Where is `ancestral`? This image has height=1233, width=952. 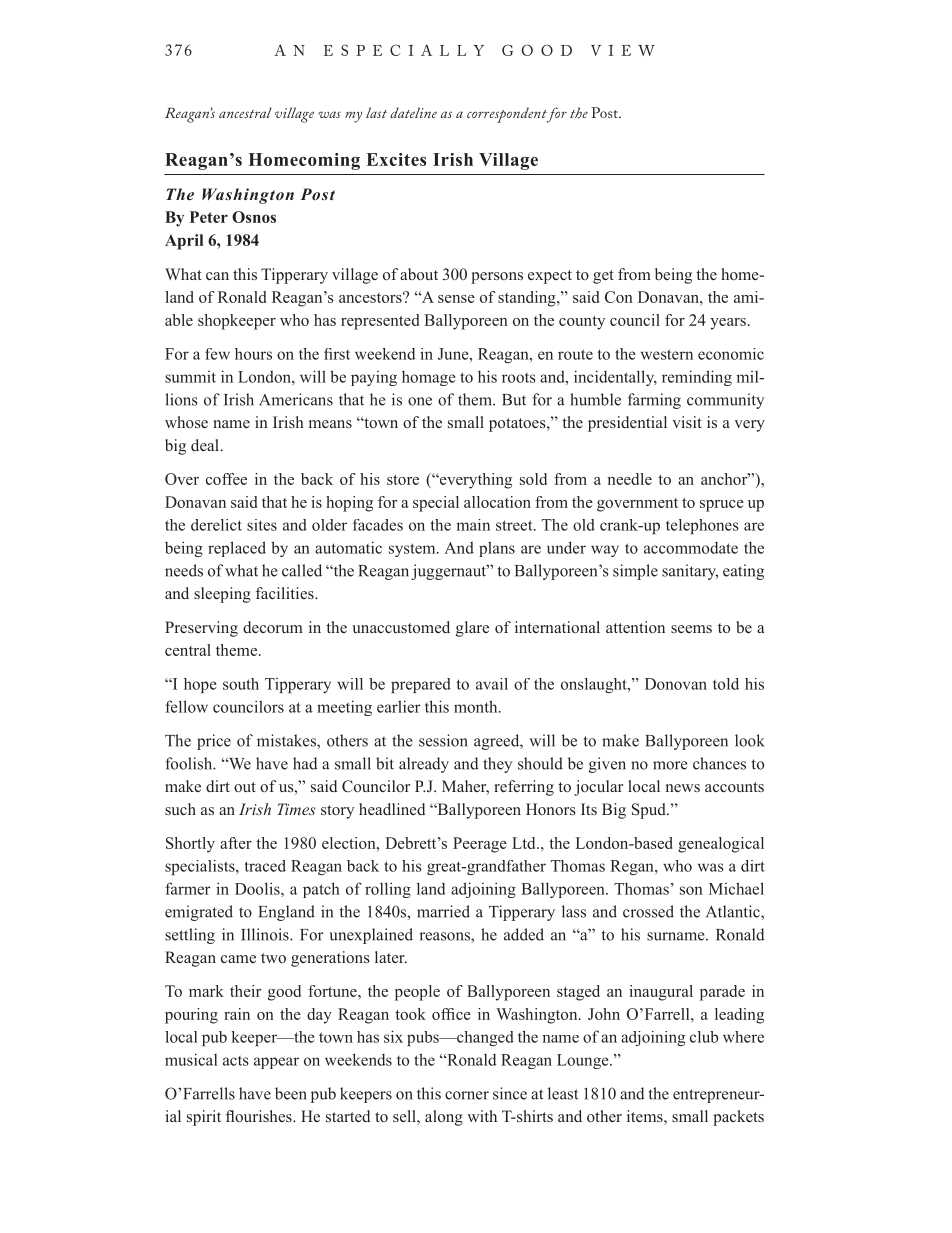
ancestral is located at coordinates (245, 112).
